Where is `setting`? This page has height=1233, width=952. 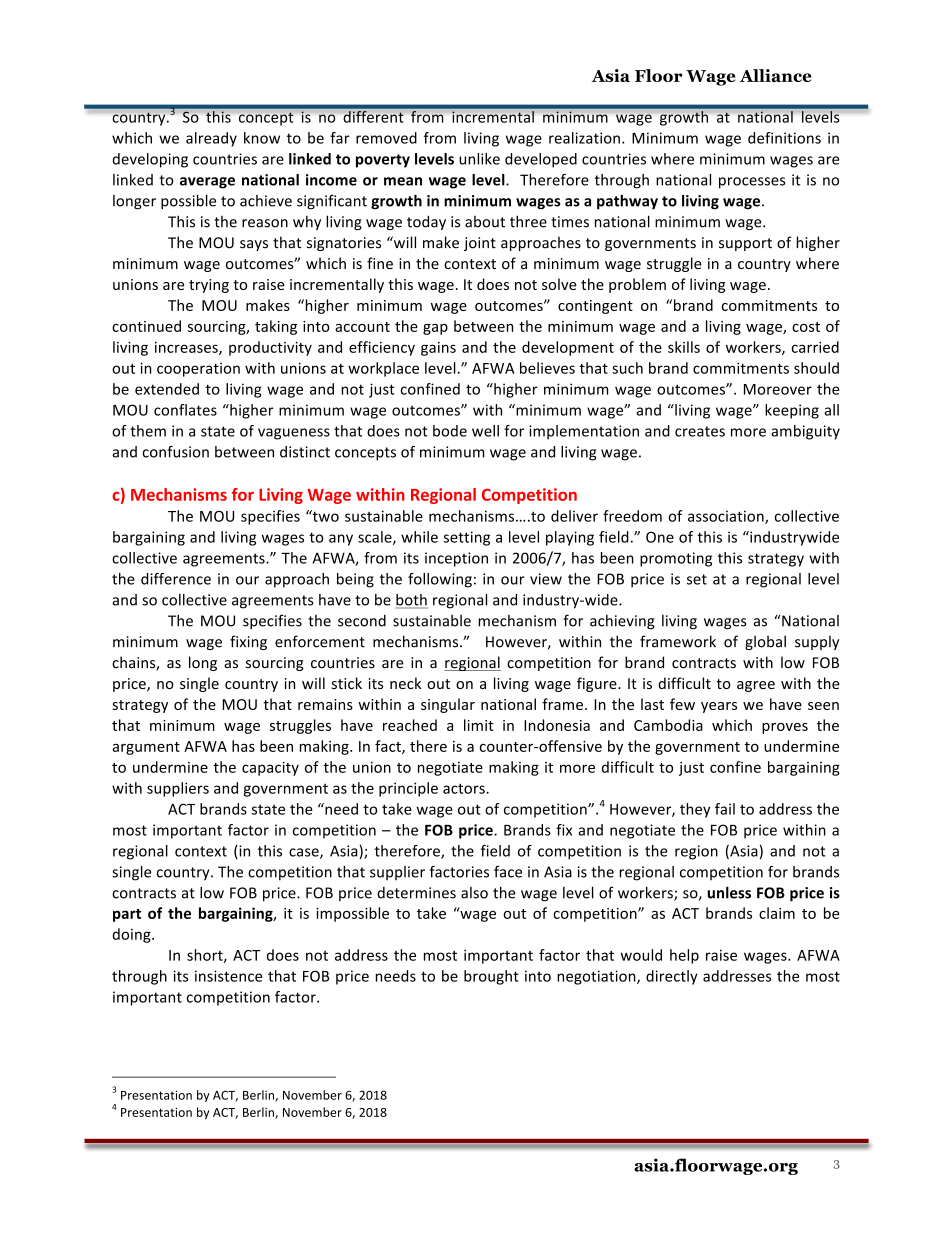 setting is located at coordinates (466, 538).
